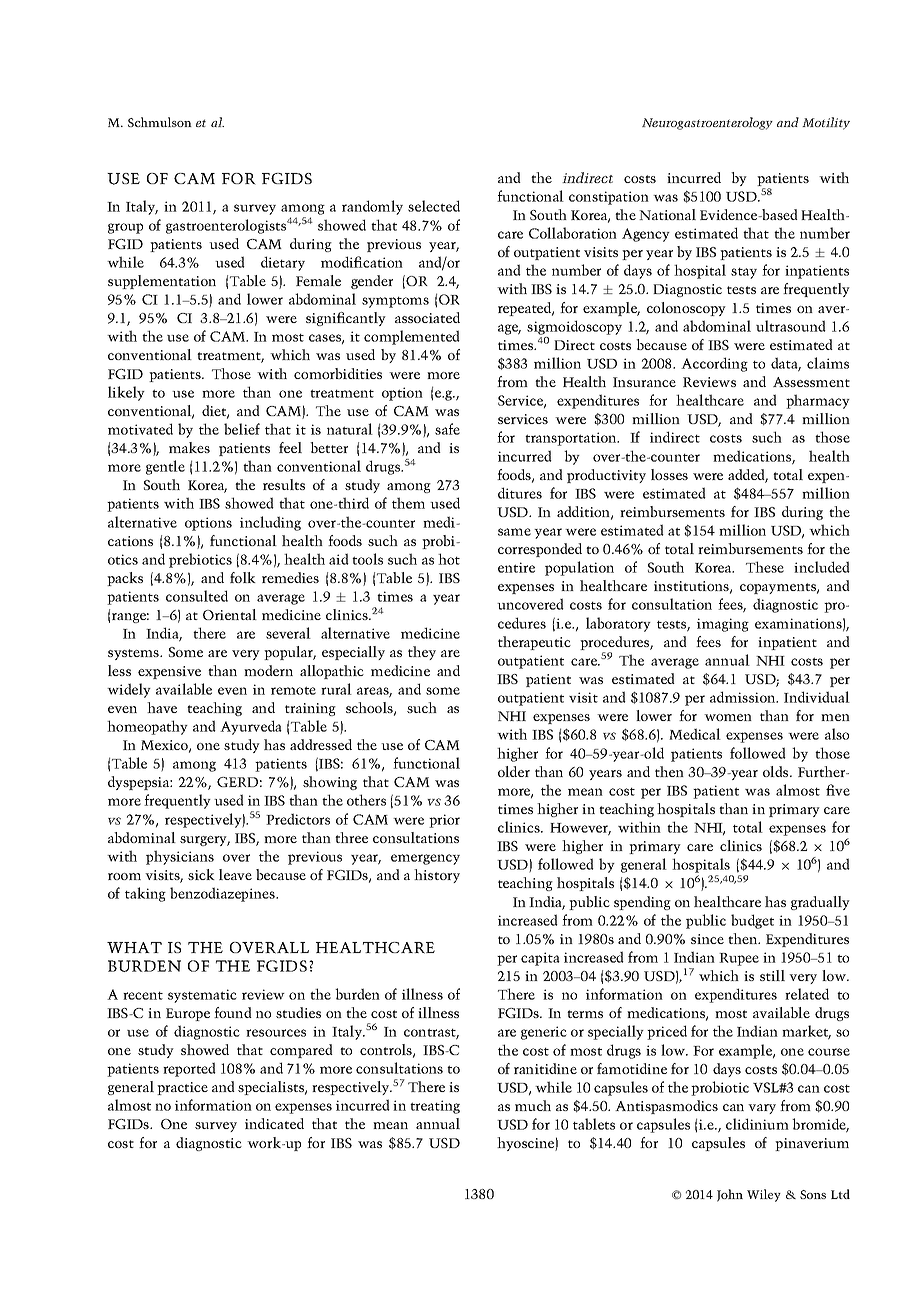  Describe the element at coordinates (125, 228) in the document. I see `group` at that location.
